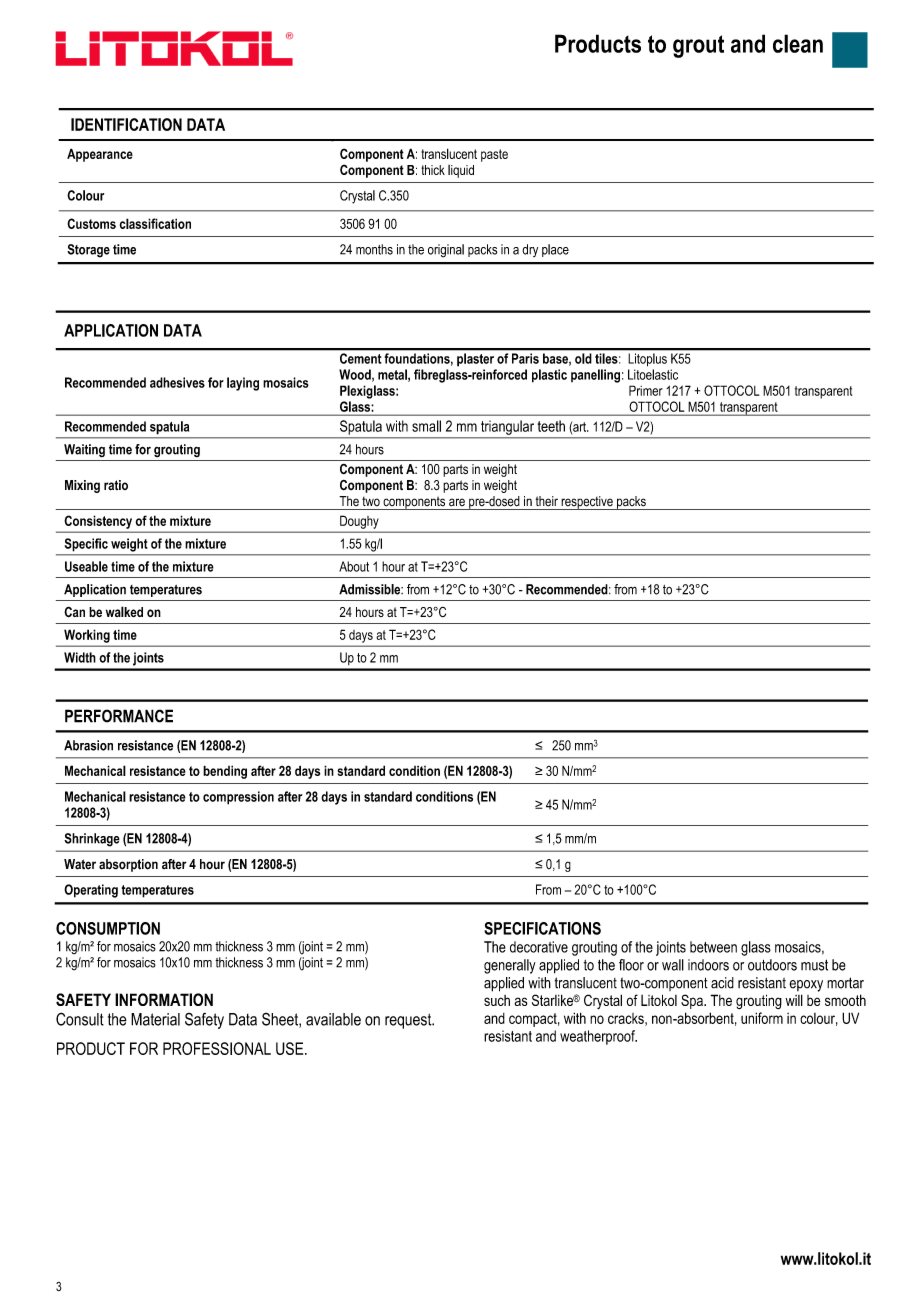 The image size is (924, 1308). I want to click on adhesives, so click(177, 382).
